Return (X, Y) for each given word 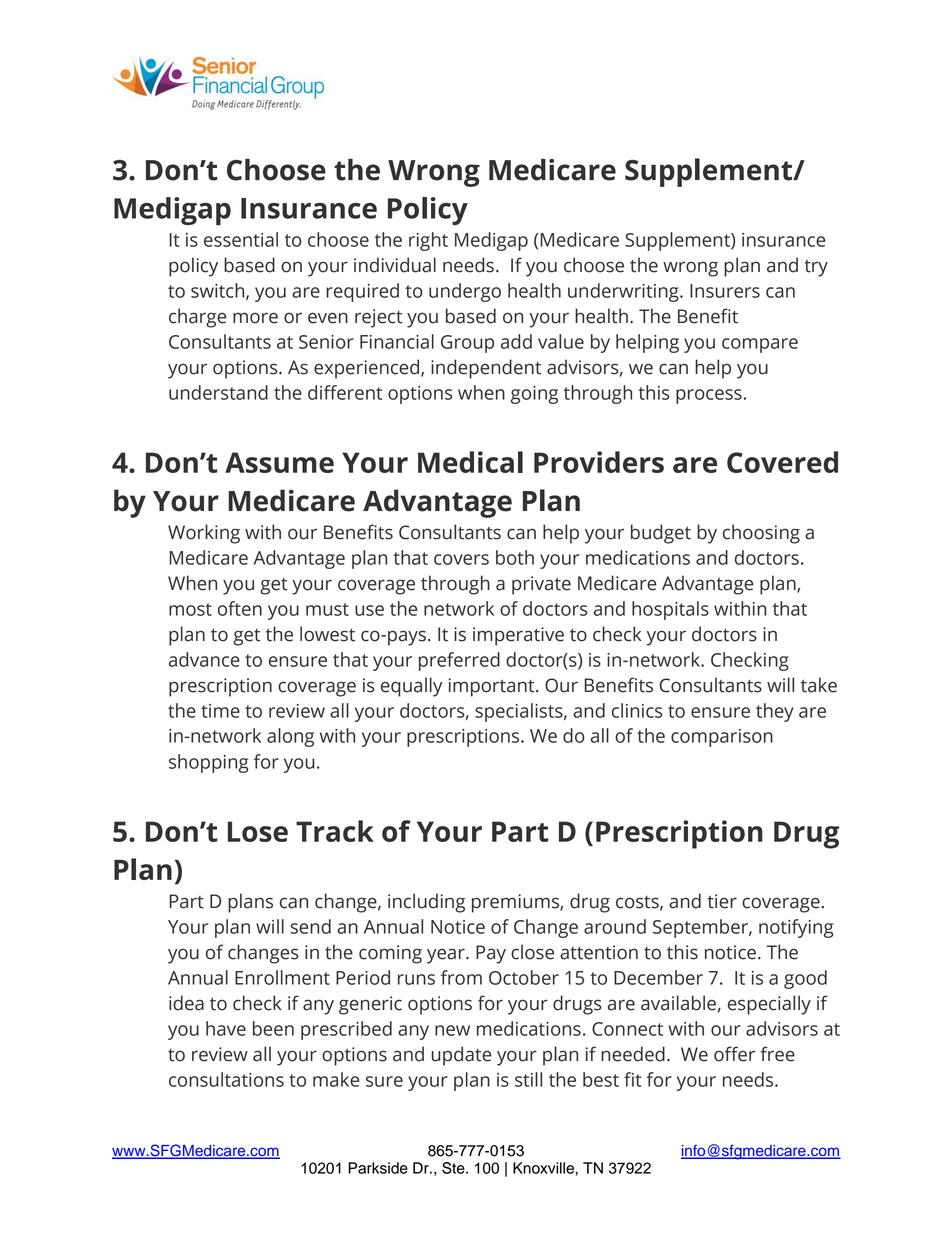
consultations (226, 1079)
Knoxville (544, 1168)
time (220, 711)
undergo (465, 292)
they (775, 712)
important (493, 687)
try (816, 268)
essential (241, 239)
